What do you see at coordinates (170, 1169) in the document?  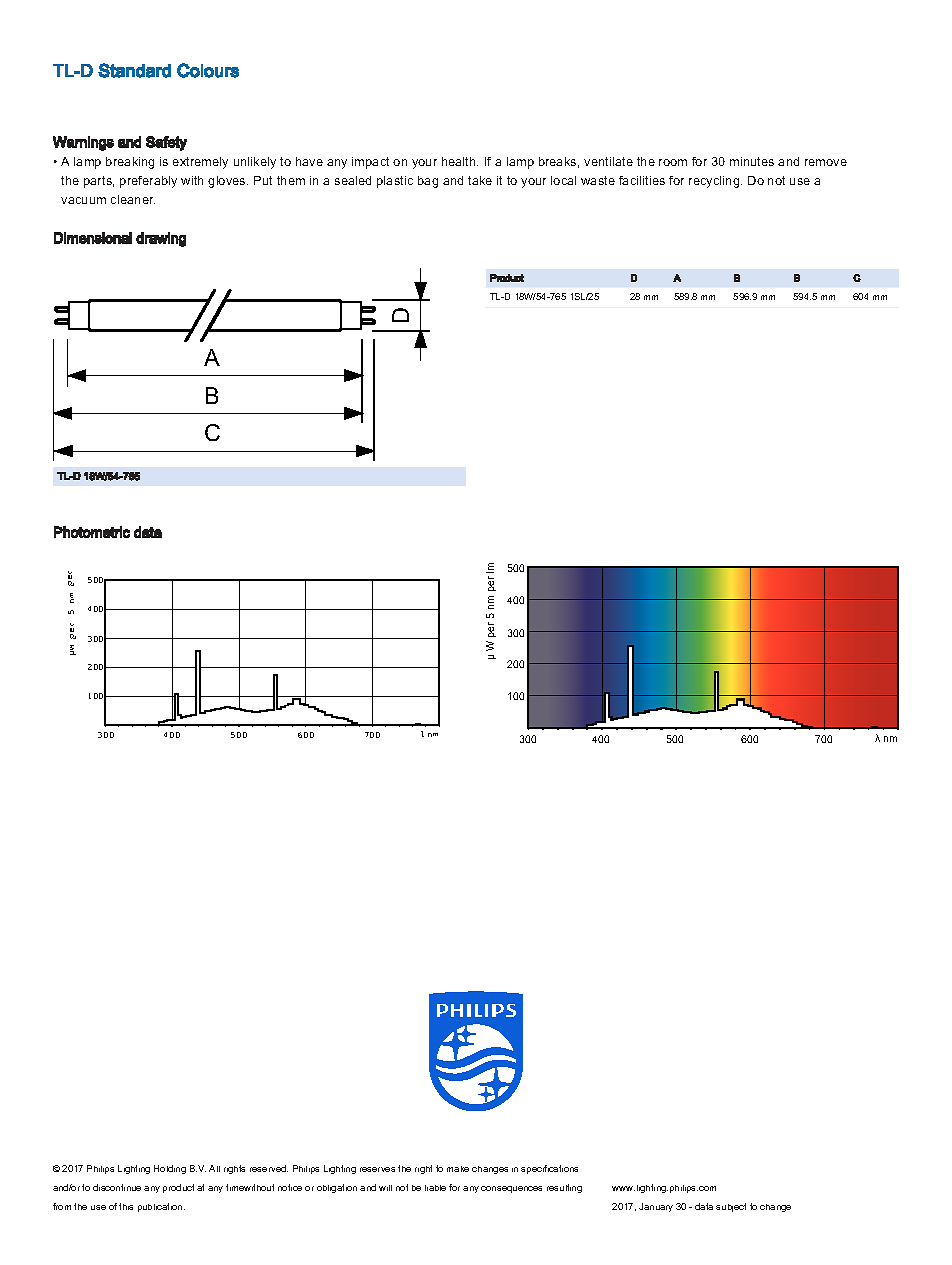 I see `Holding` at bounding box center [170, 1169].
